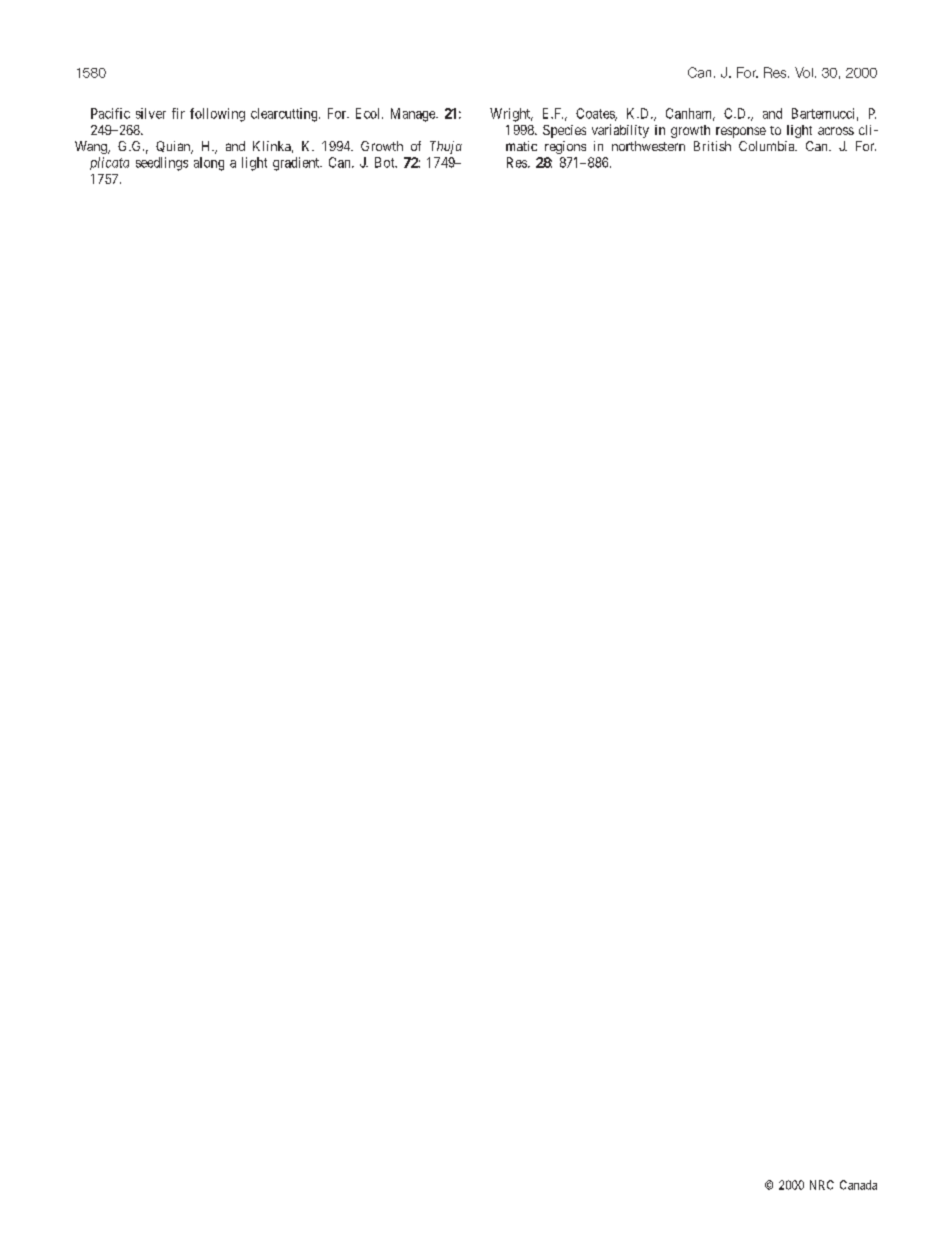  Describe the element at coordinates (858, 1185) in the screenshot. I see `Canada` at that location.
